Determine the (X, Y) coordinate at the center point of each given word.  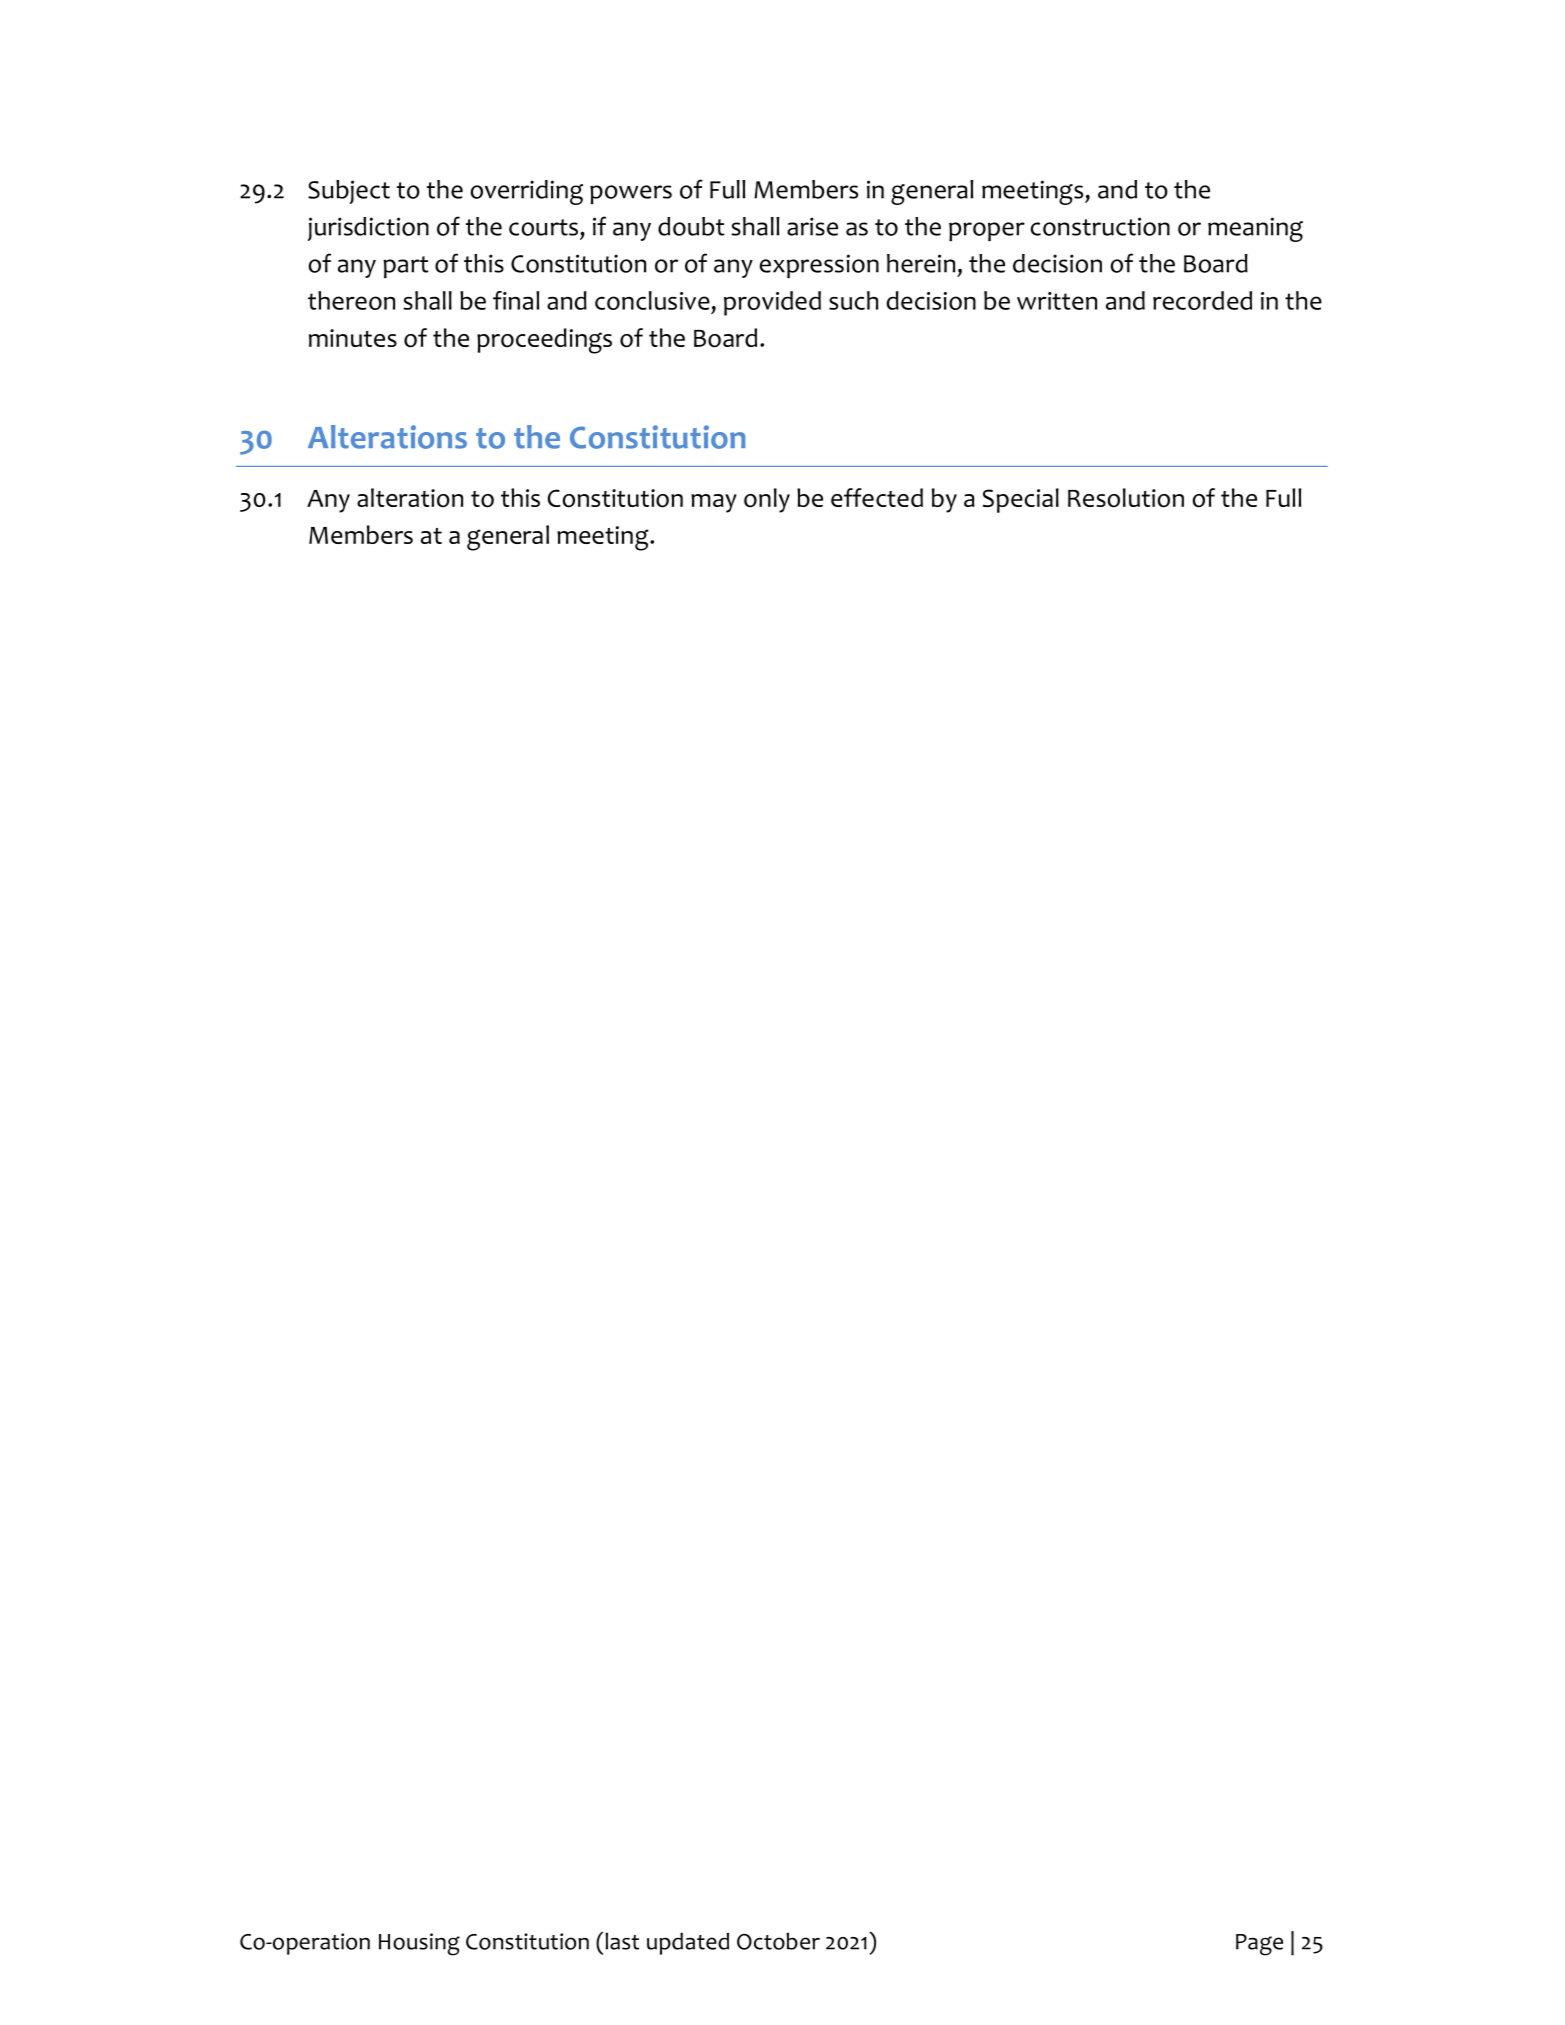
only (767, 500)
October (778, 1941)
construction (1100, 226)
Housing (419, 1944)
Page (1259, 1945)
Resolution (1126, 498)
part (406, 267)
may (714, 503)
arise (812, 226)
